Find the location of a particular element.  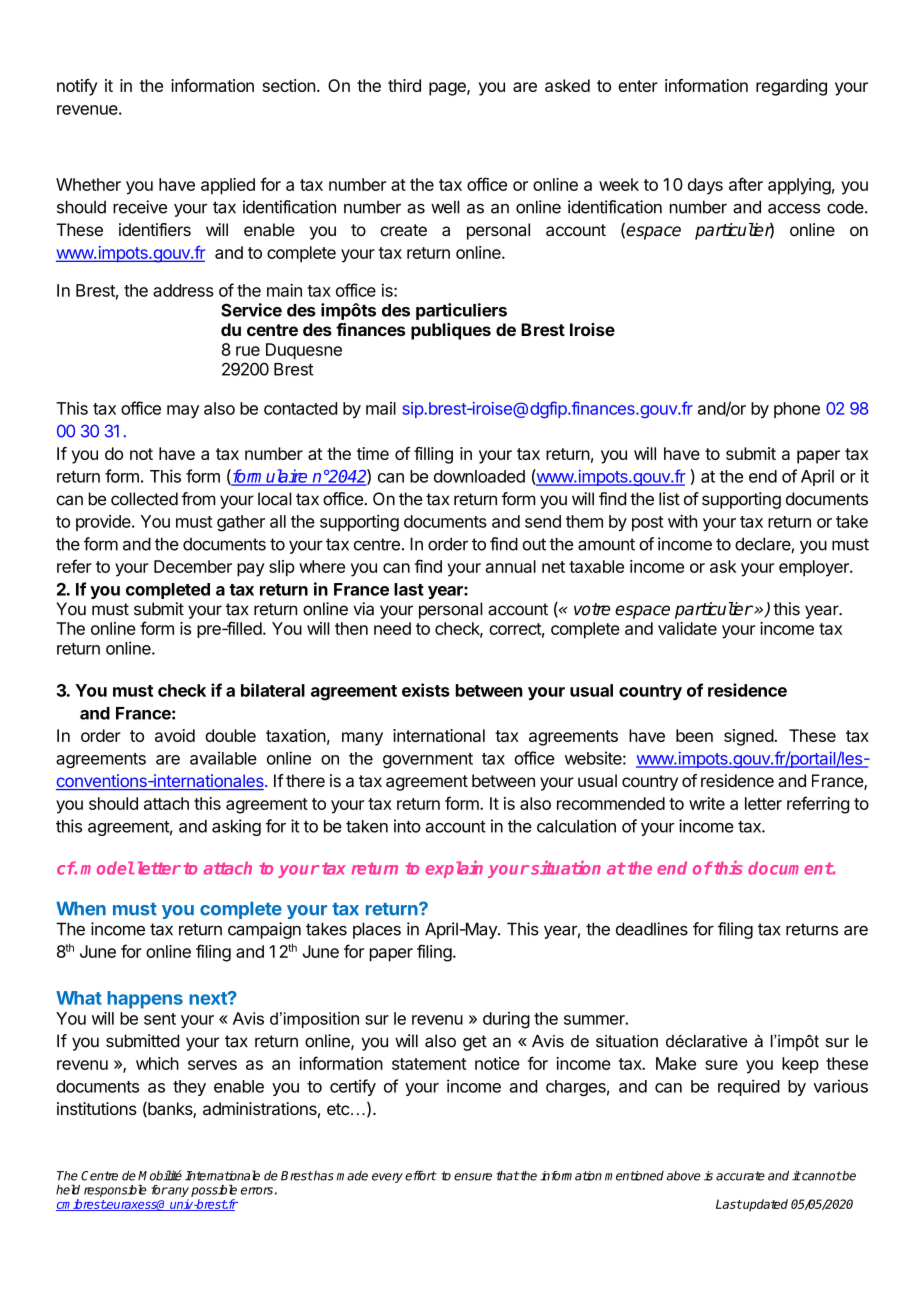

model is located at coordinates (108, 868).
